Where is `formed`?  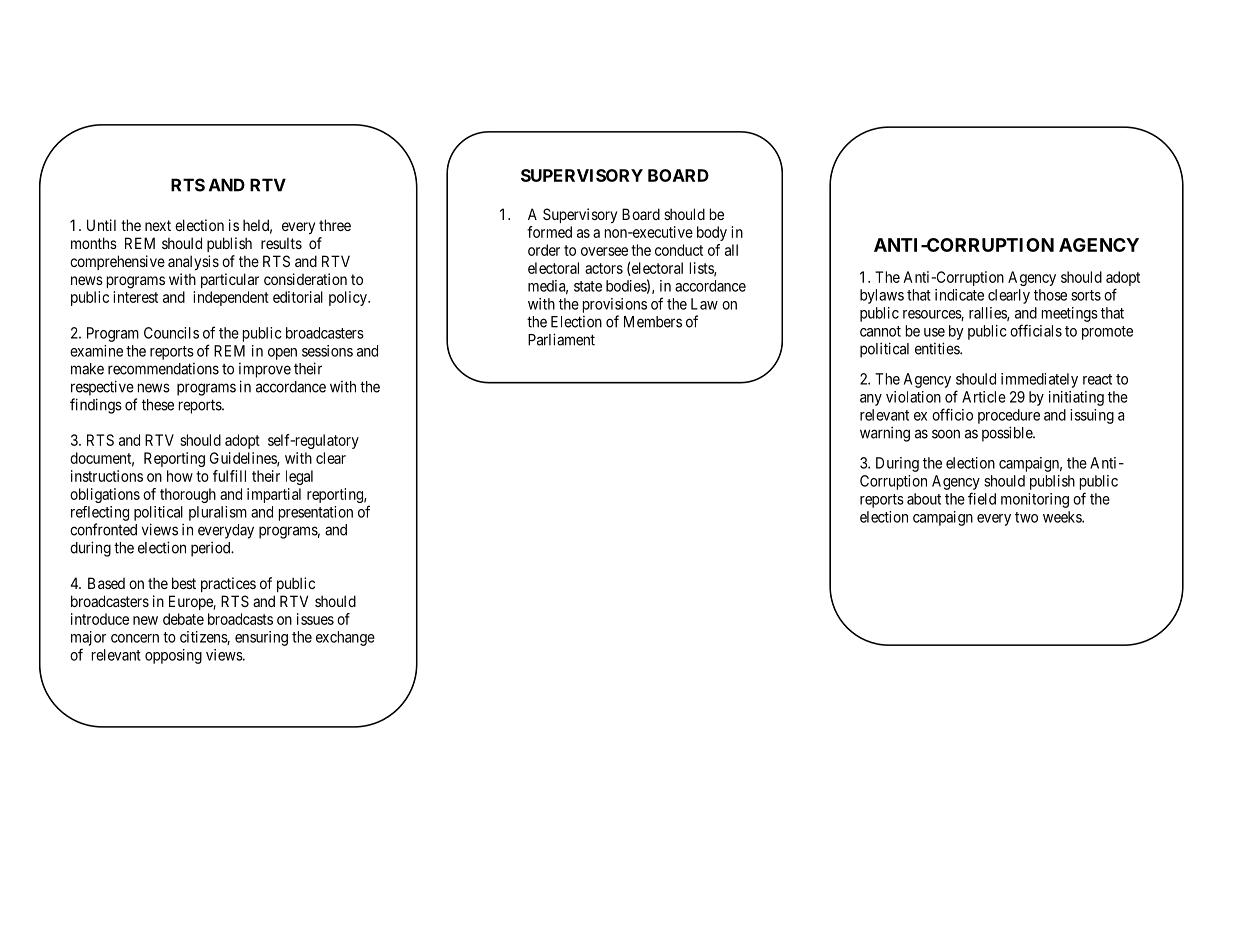
formed is located at coordinates (549, 232).
